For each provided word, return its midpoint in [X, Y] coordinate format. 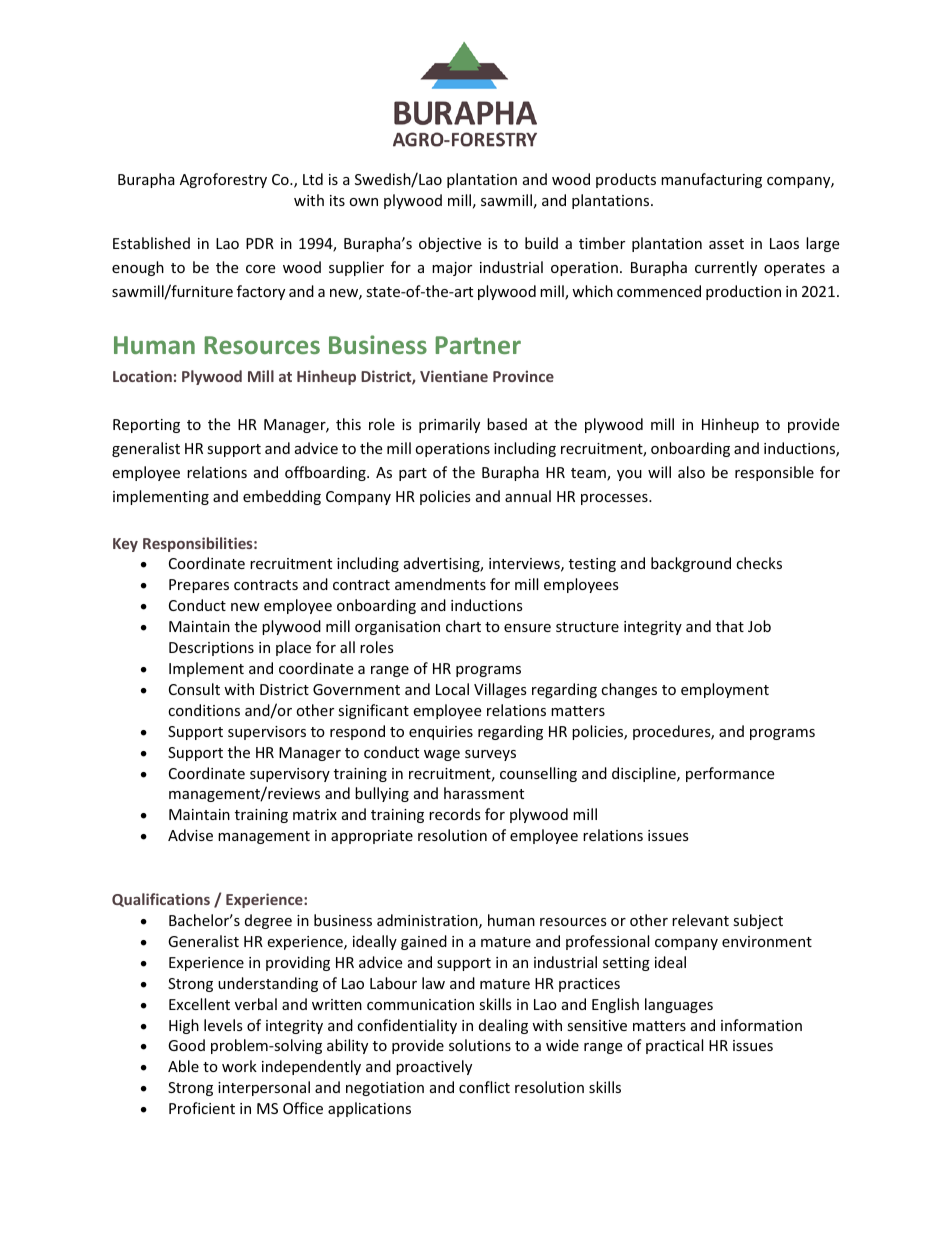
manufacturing [711, 180]
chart [463, 626]
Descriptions [211, 649]
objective [450, 244]
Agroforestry [223, 180]
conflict [484, 1087]
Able [183, 1066]
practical [674, 1046]
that [730, 626]
